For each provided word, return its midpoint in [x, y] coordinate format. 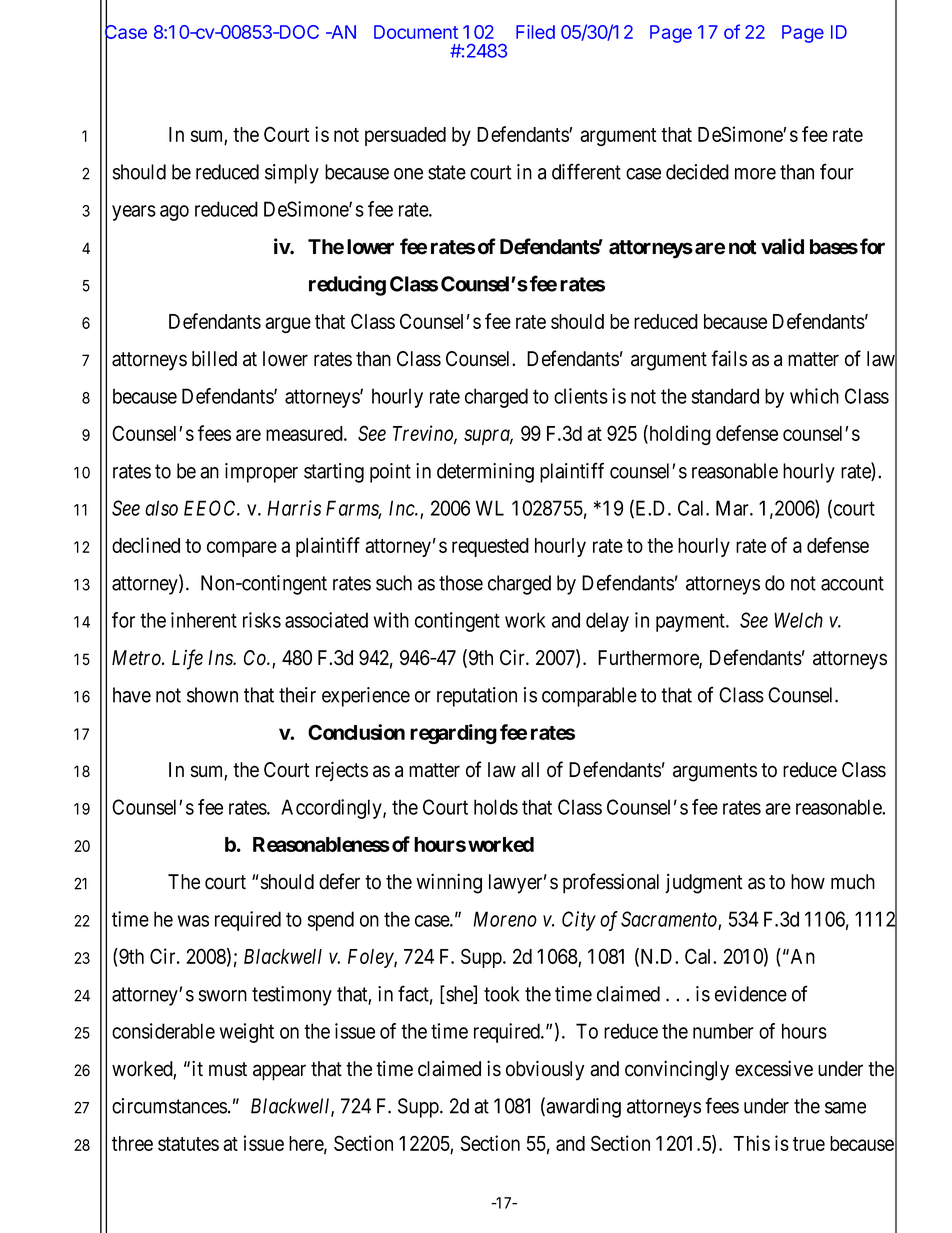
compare [242, 549]
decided [697, 172]
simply [292, 174]
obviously [545, 1070]
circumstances [169, 1106]
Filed [535, 32]
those [461, 583]
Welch [798, 620]
